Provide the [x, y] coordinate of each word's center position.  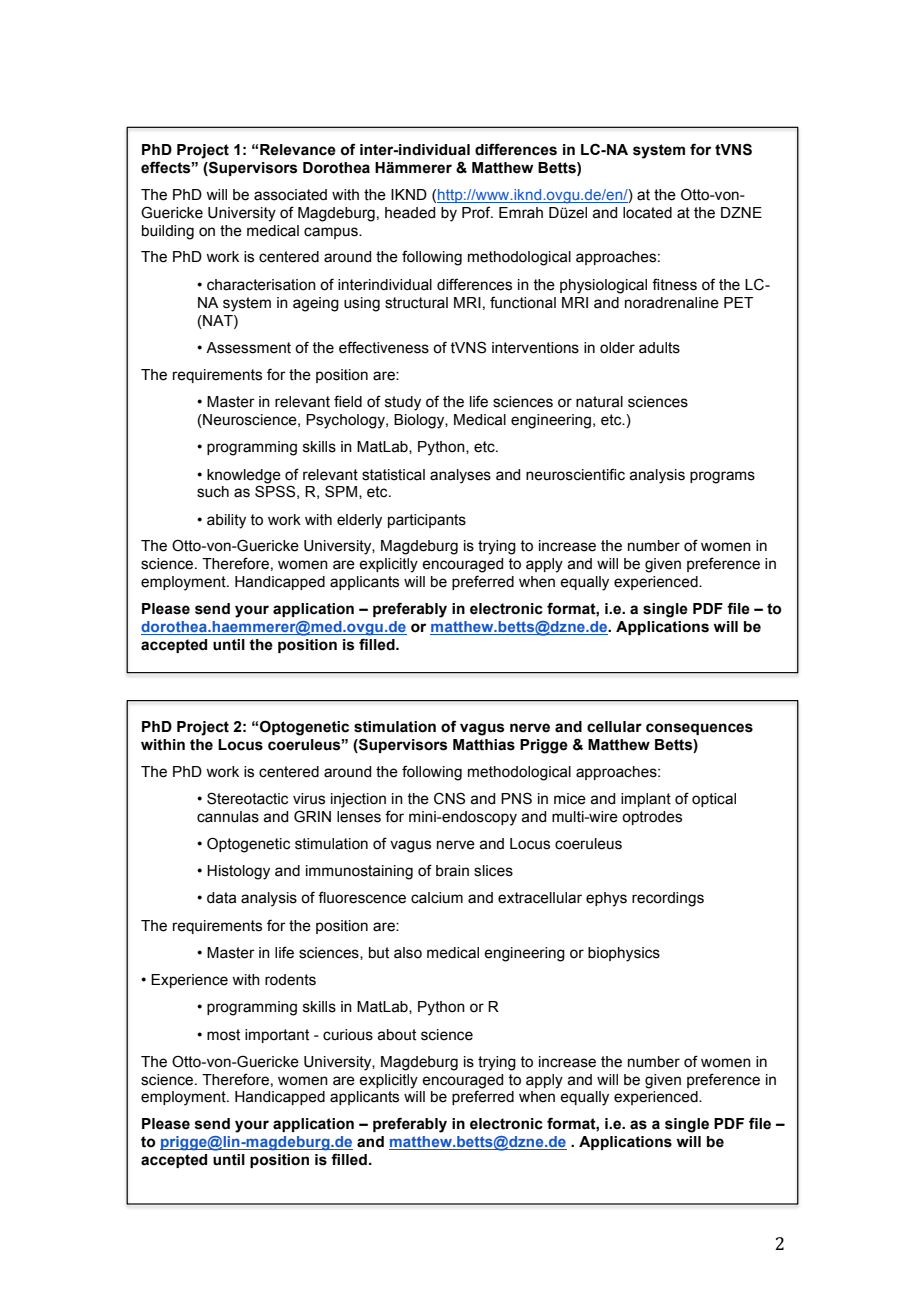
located [647, 213]
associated [290, 195]
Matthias [484, 745]
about [396, 1035]
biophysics [624, 954]
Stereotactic [247, 798]
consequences [699, 729]
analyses [460, 476]
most [223, 1035]
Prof [477, 212]
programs [722, 477]
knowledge [244, 476]
